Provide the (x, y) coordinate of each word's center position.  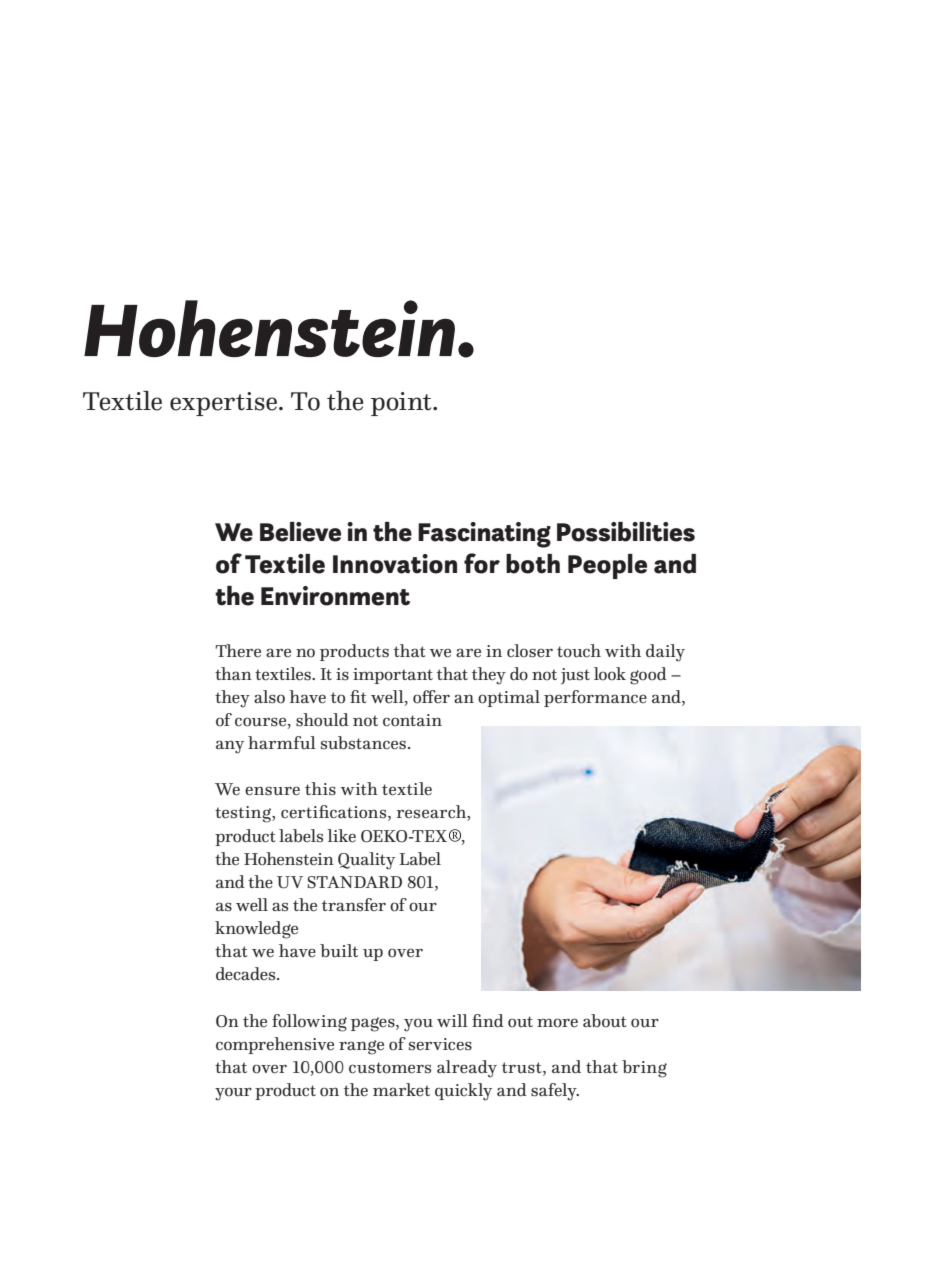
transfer (354, 905)
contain (412, 720)
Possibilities (626, 532)
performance (595, 698)
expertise (223, 404)
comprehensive (275, 1045)
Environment (335, 596)
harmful (282, 743)
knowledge (256, 930)
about (605, 1021)
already (467, 1069)
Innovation (395, 564)
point (402, 404)
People (607, 566)
